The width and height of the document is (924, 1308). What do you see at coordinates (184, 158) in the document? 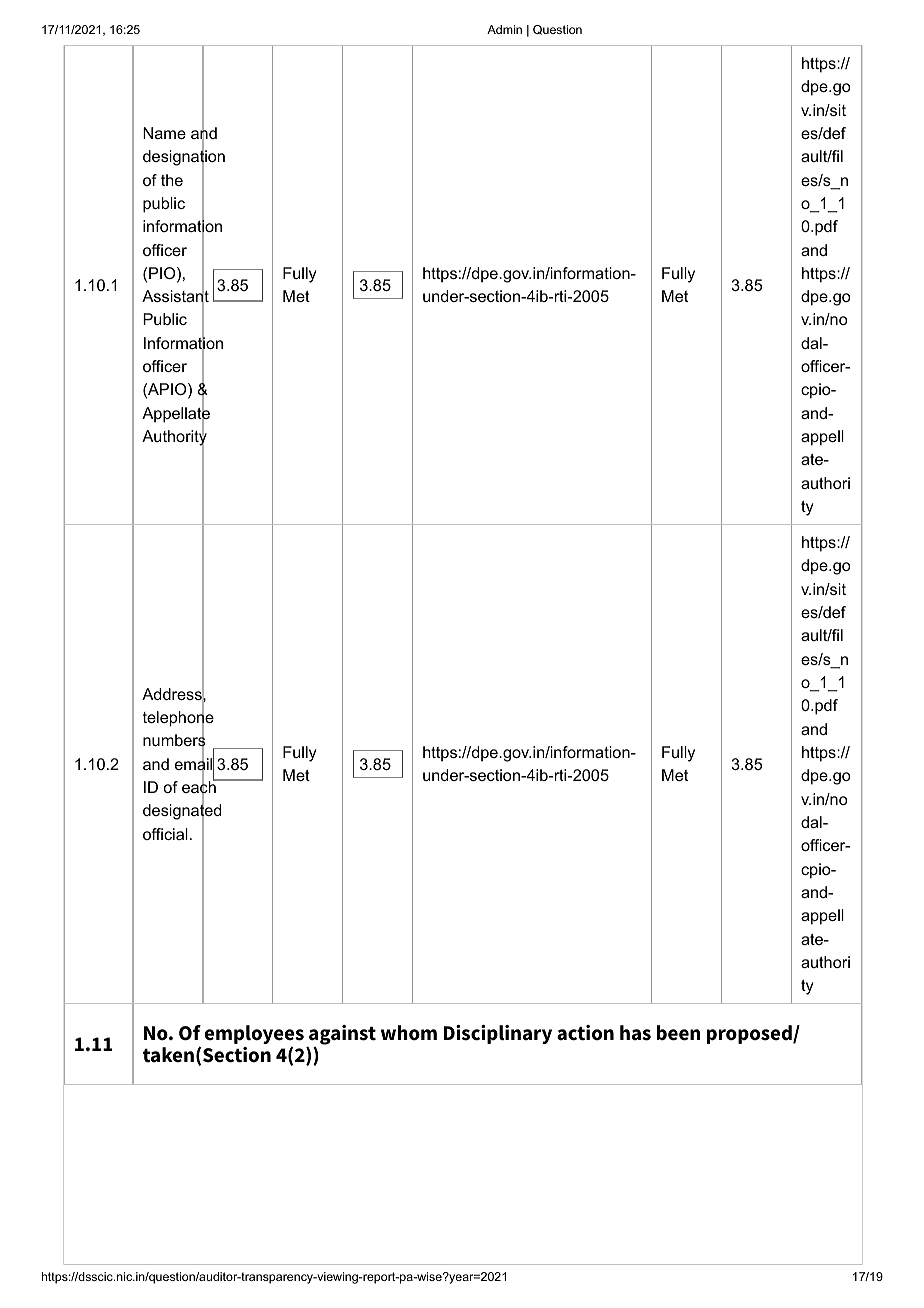
I see `designation` at bounding box center [184, 158].
